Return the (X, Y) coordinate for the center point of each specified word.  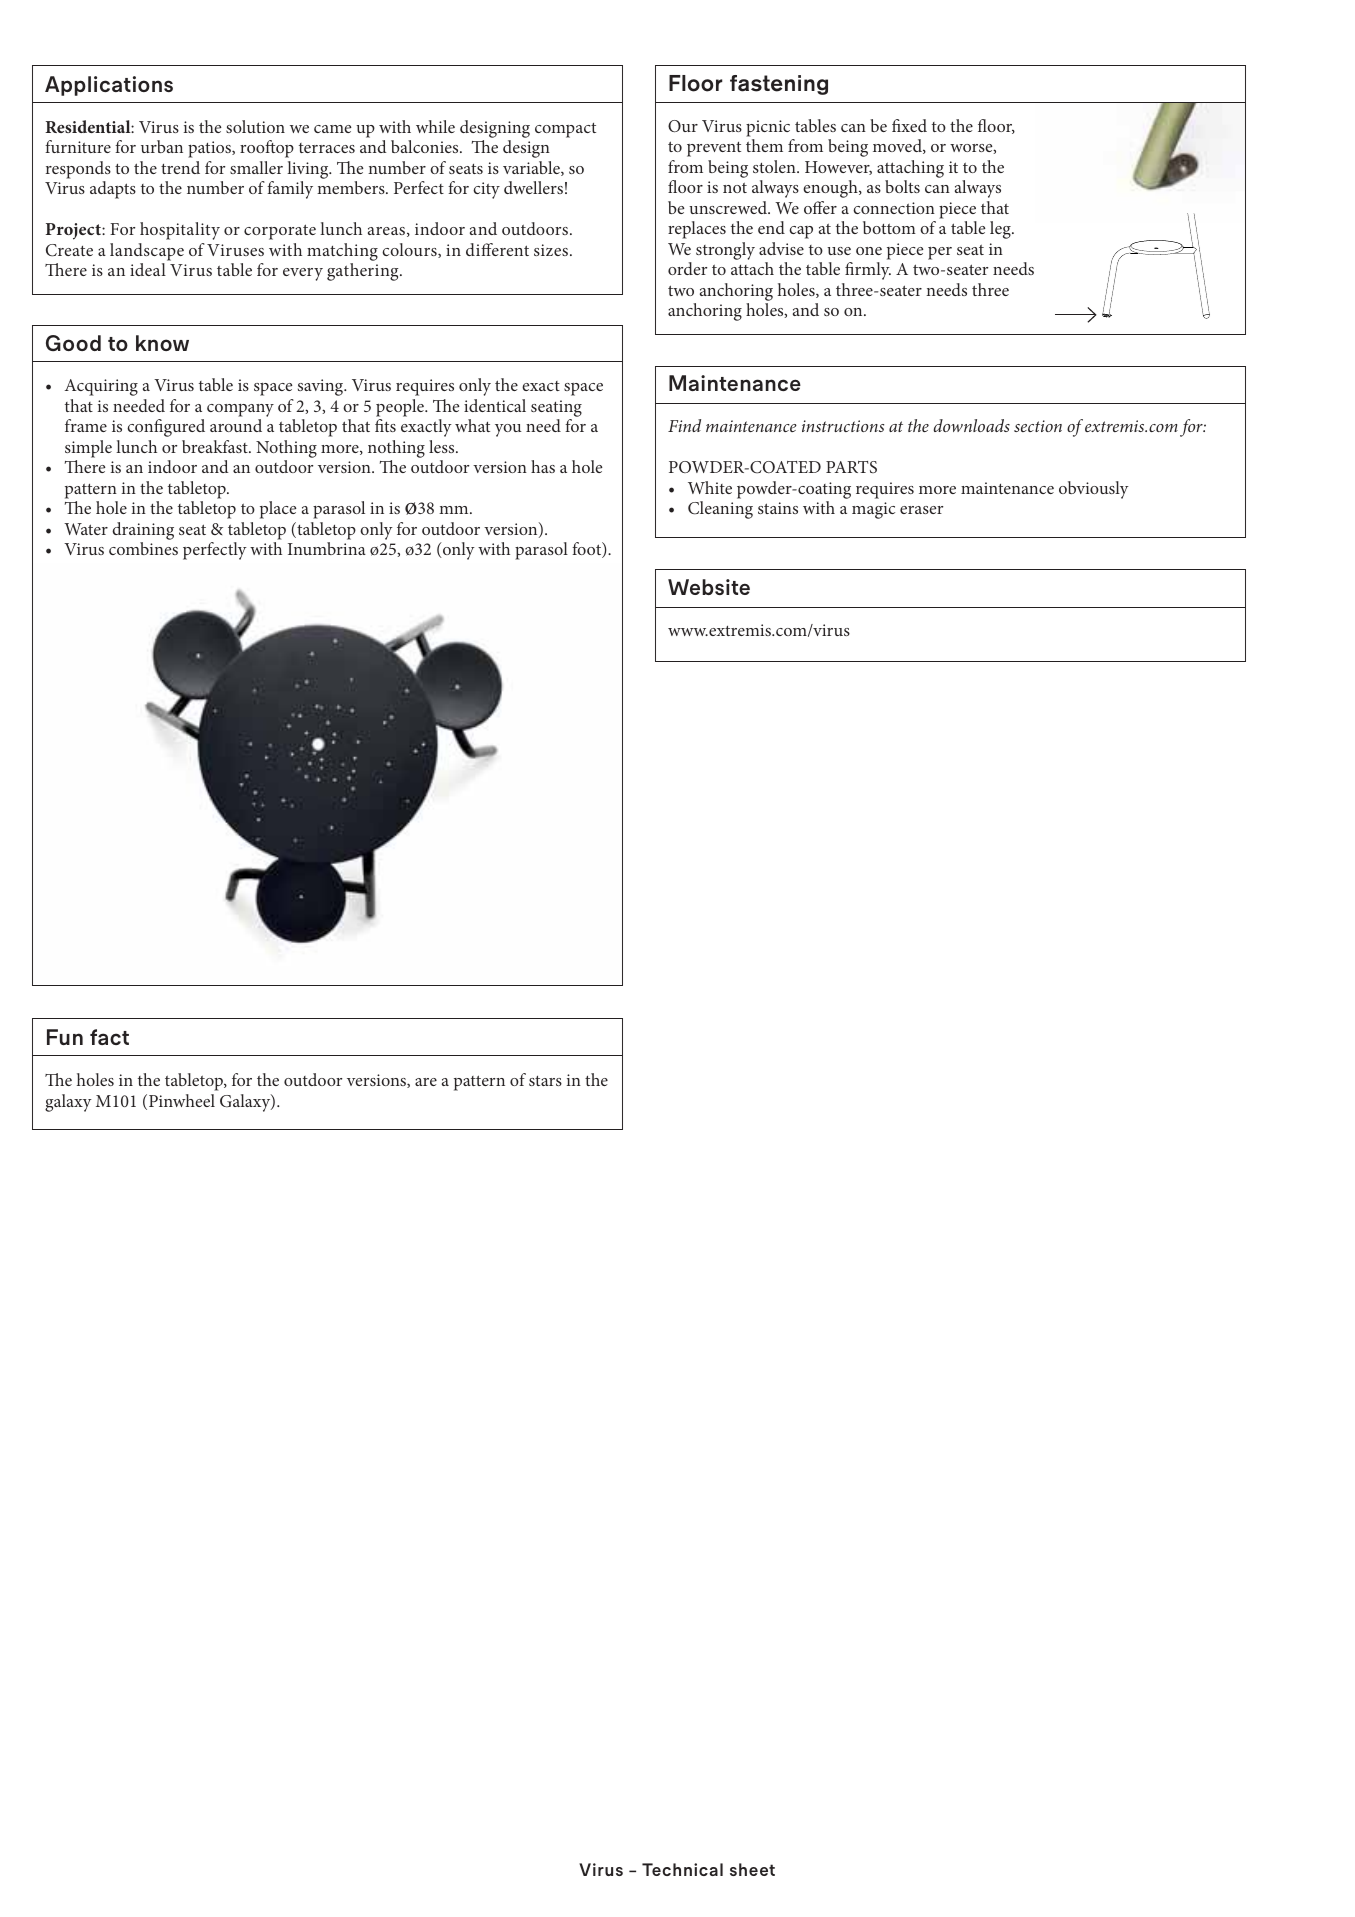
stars (545, 1081)
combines (143, 548)
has (543, 466)
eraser (921, 510)
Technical (682, 1869)
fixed (909, 125)
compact (565, 130)
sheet (752, 1869)
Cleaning (720, 510)
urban (162, 146)
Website (709, 587)
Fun (65, 1037)
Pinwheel (182, 1100)
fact (109, 1037)
